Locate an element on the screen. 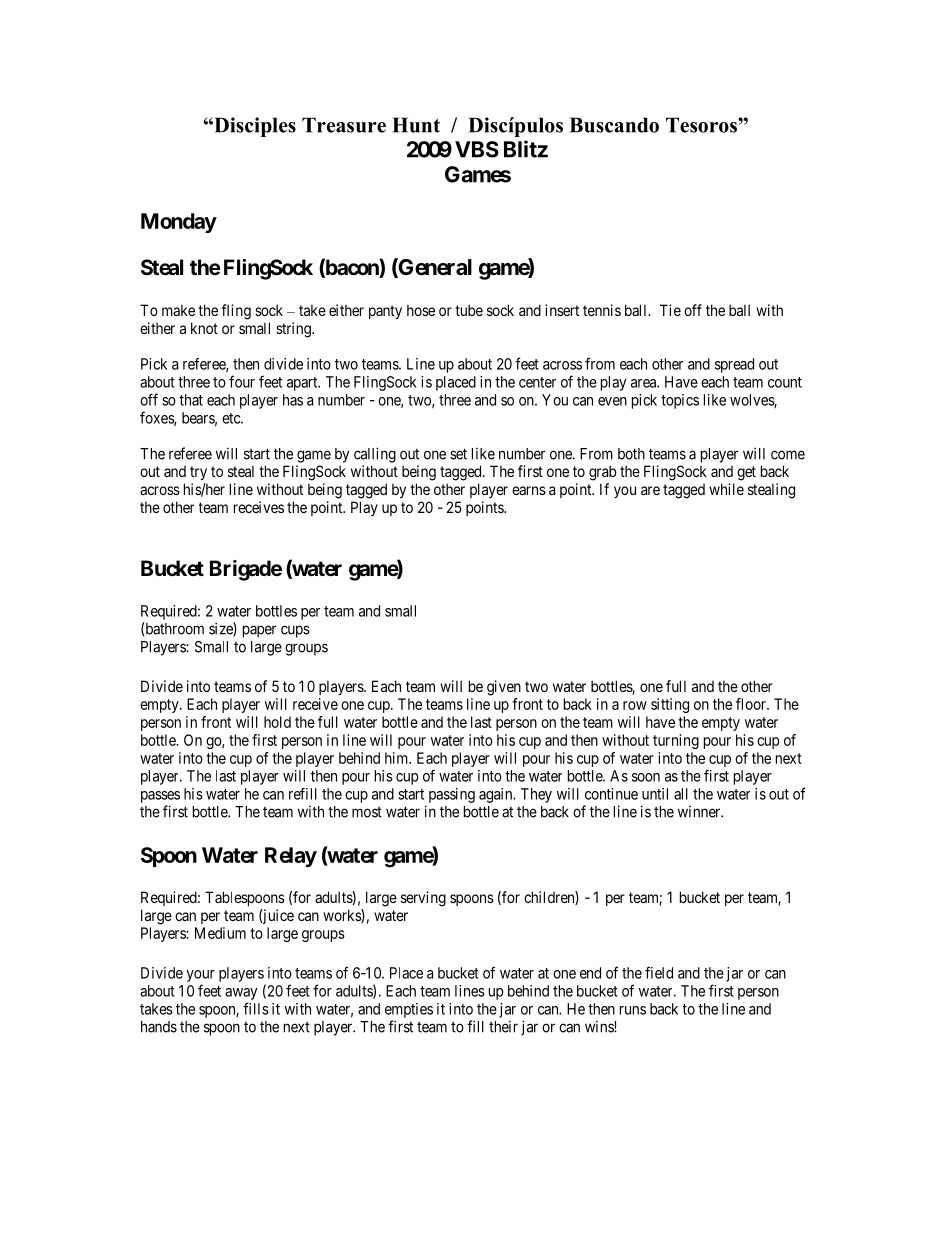  their is located at coordinates (503, 1027).
